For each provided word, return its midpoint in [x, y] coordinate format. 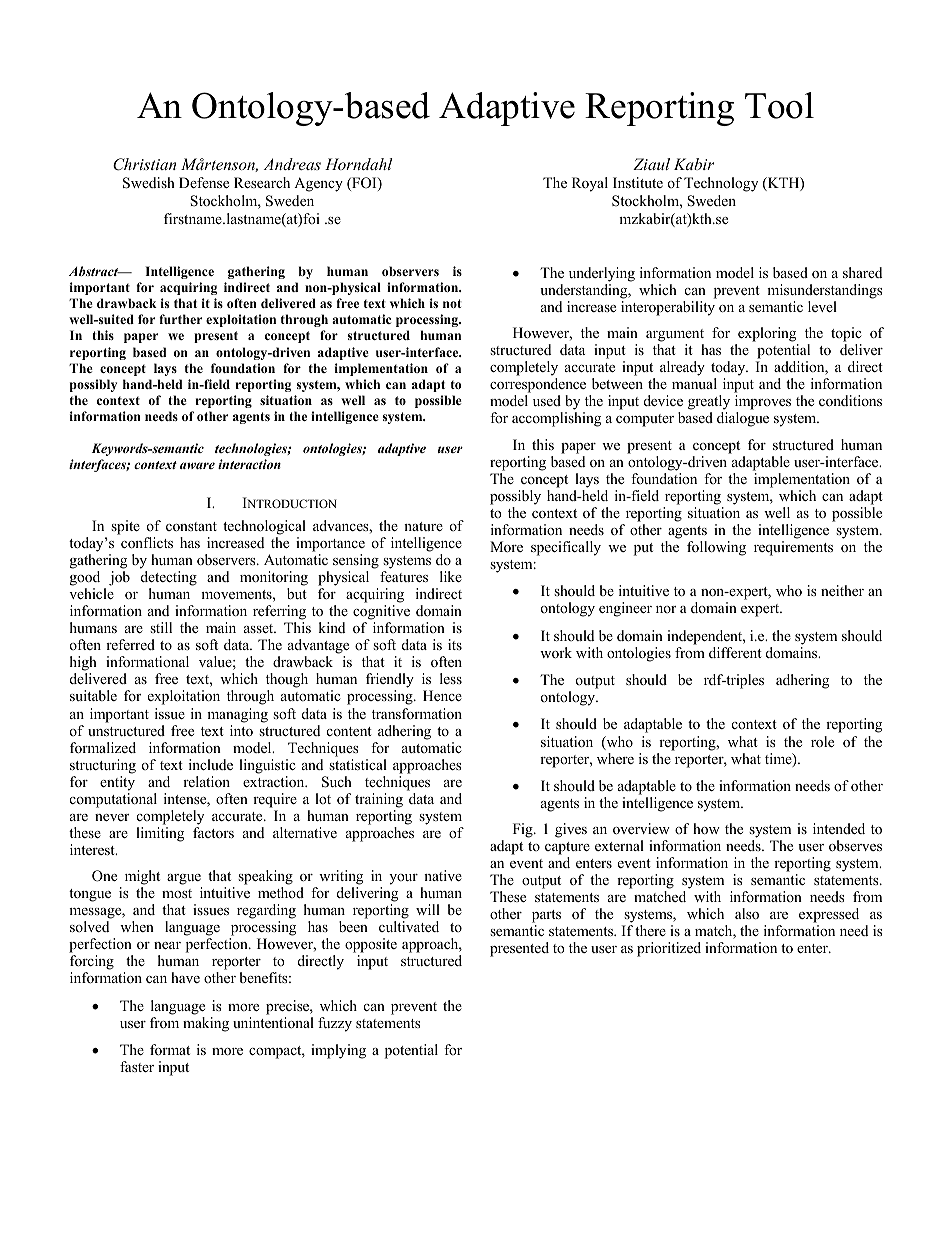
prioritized [669, 949]
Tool [779, 105]
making [206, 1024]
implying [338, 1051]
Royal [590, 184]
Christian [144, 164]
